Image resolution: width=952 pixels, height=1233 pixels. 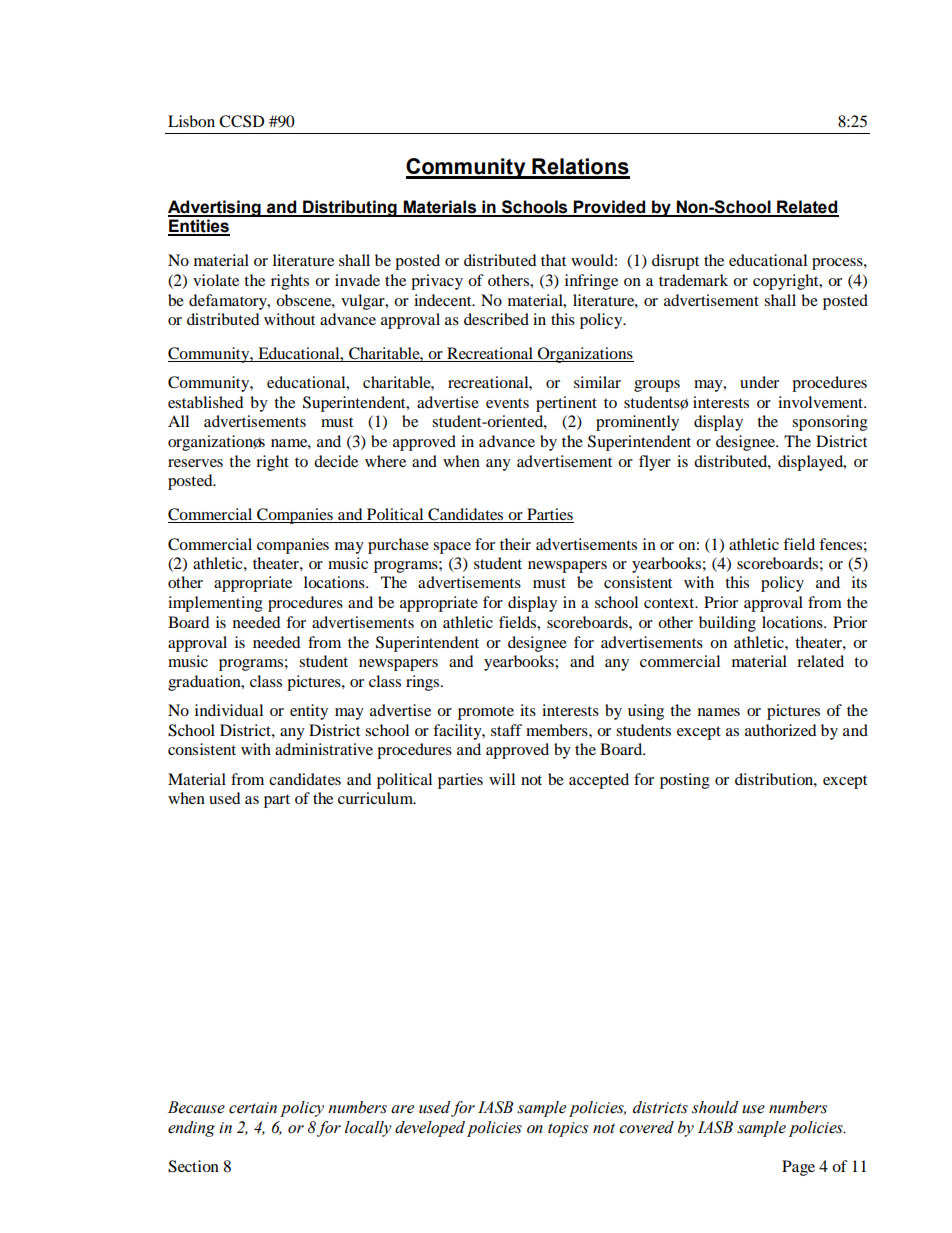 What do you see at coordinates (215, 604) in the document?
I see `implementing` at bounding box center [215, 604].
